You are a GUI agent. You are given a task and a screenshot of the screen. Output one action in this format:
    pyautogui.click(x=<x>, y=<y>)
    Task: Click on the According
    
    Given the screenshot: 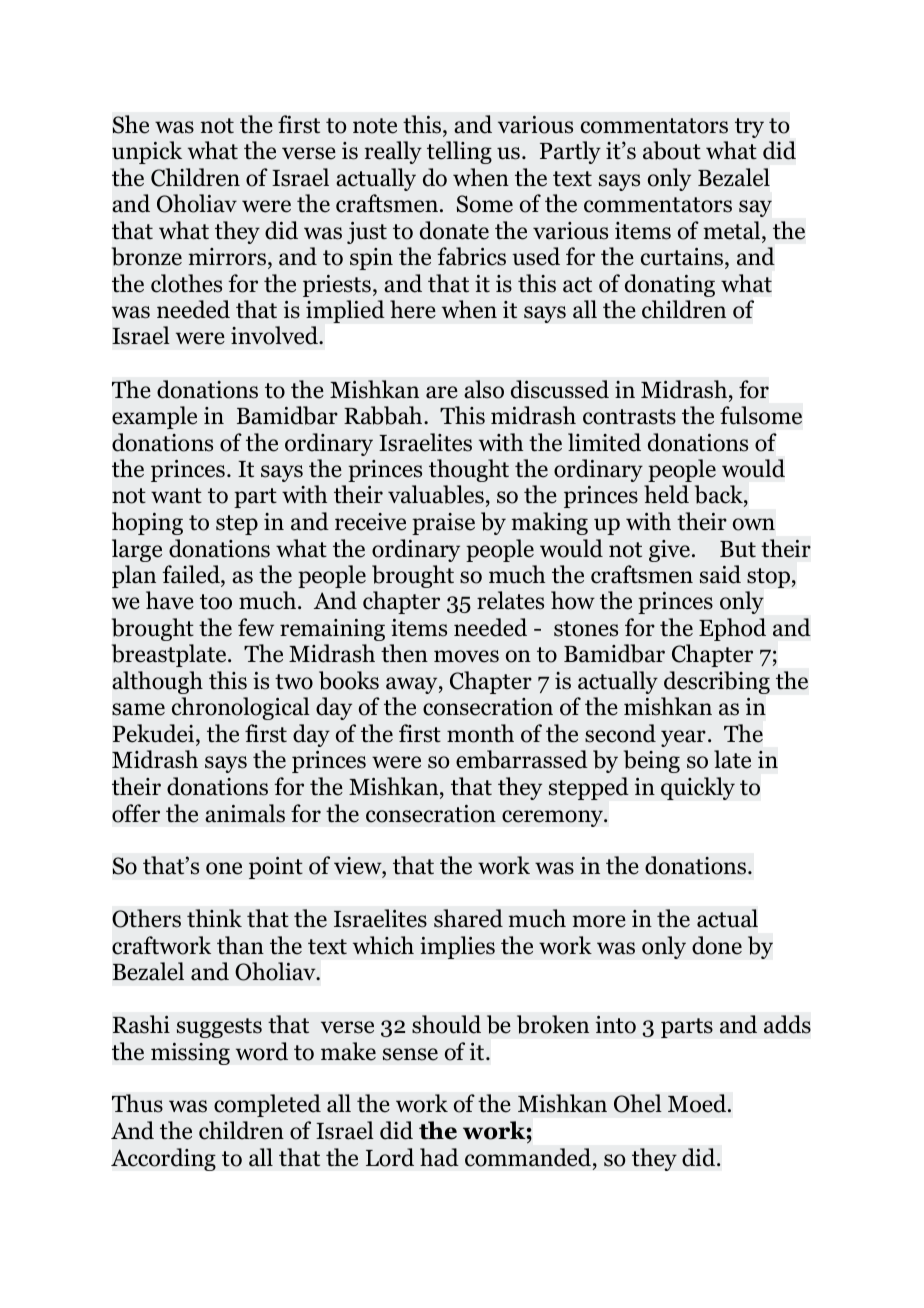 What is the action you would take?
    pyautogui.click(x=163, y=1159)
